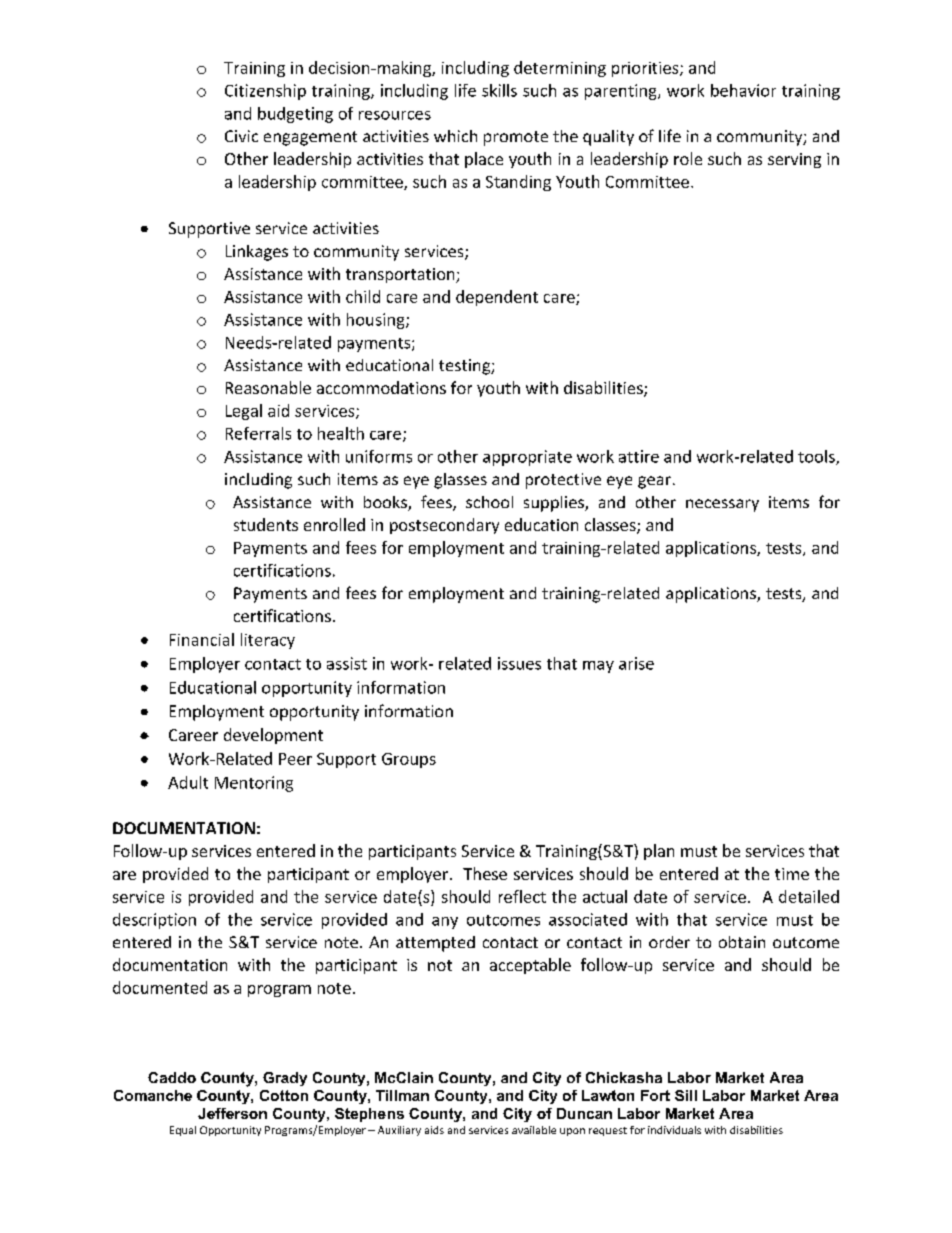 Image resolution: width=952 pixels, height=1233 pixels. Describe the element at coordinates (232, 1113) in the screenshot. I see `Jefferson` at that location.
